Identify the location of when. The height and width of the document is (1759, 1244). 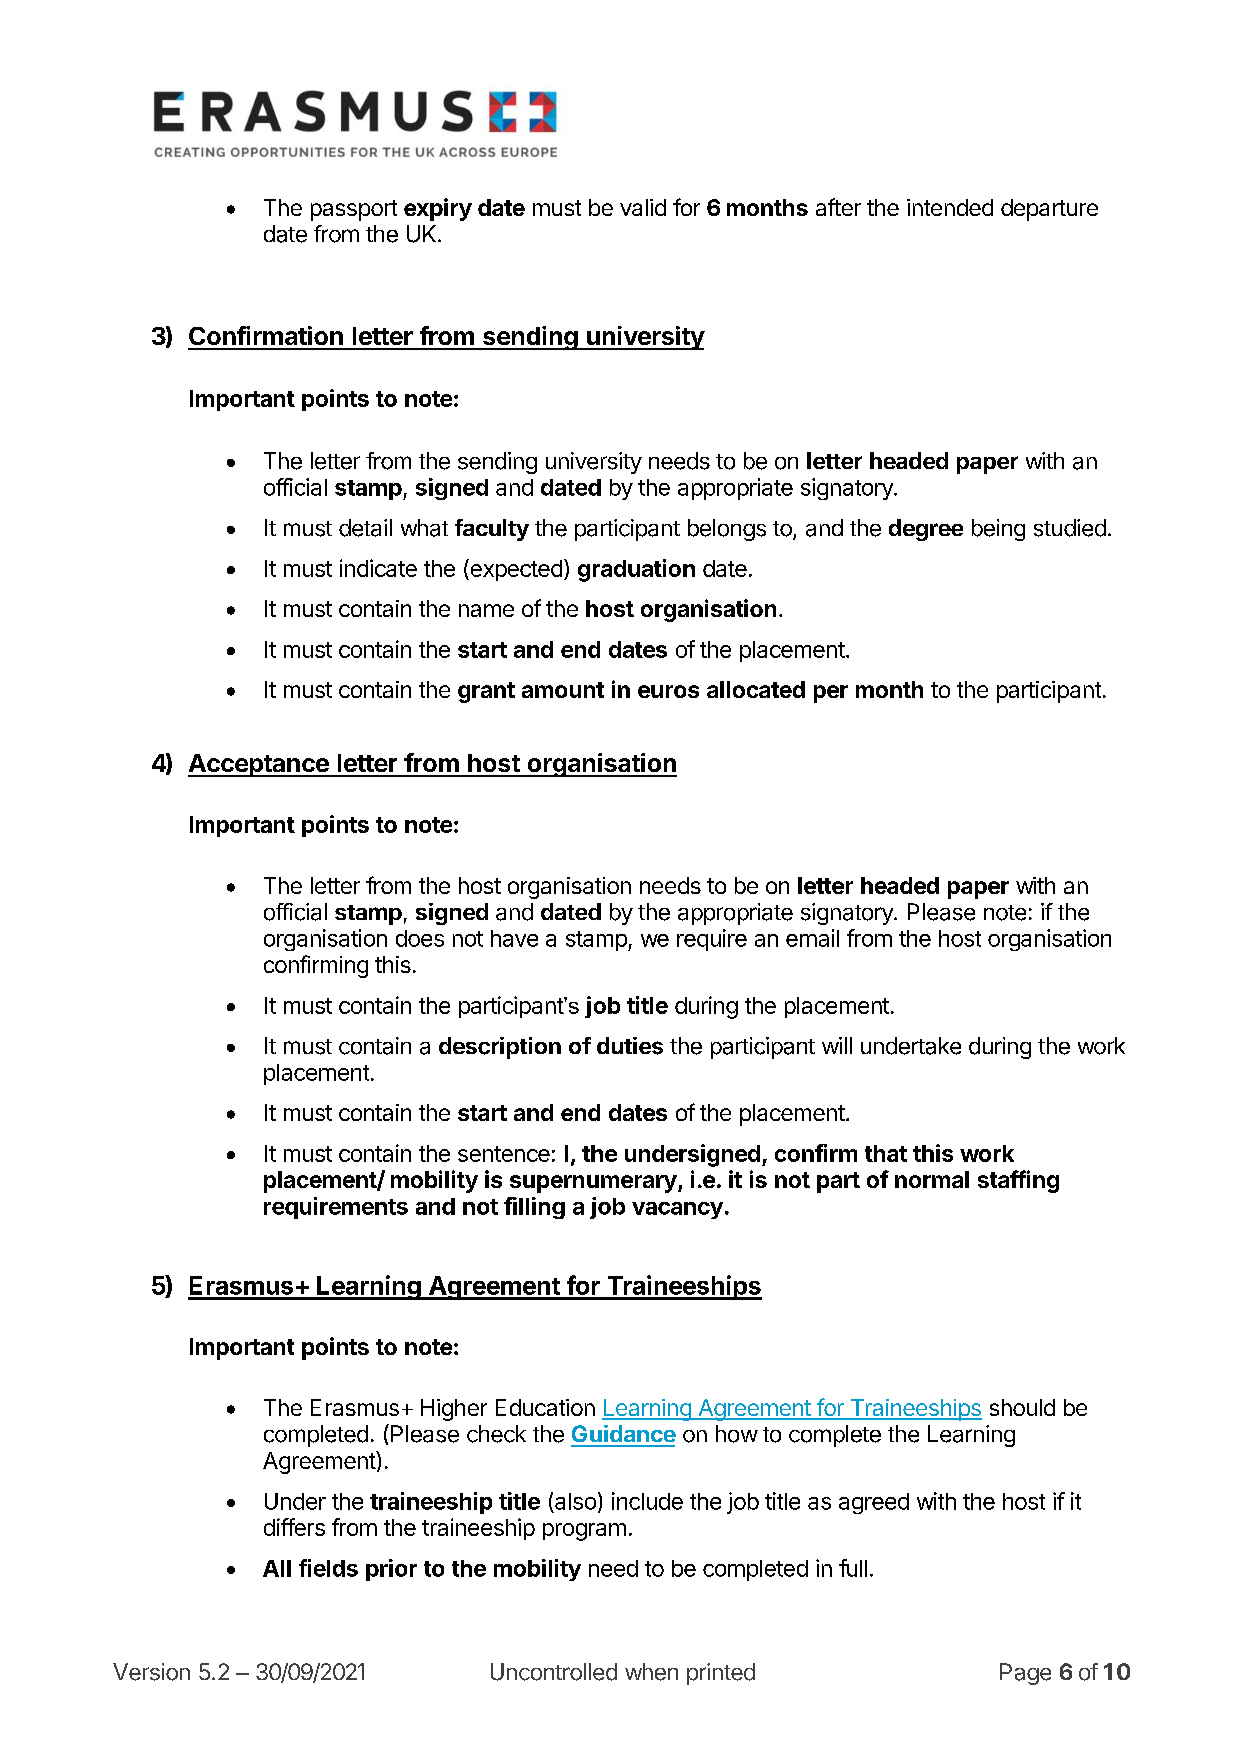
(651, 1672).
